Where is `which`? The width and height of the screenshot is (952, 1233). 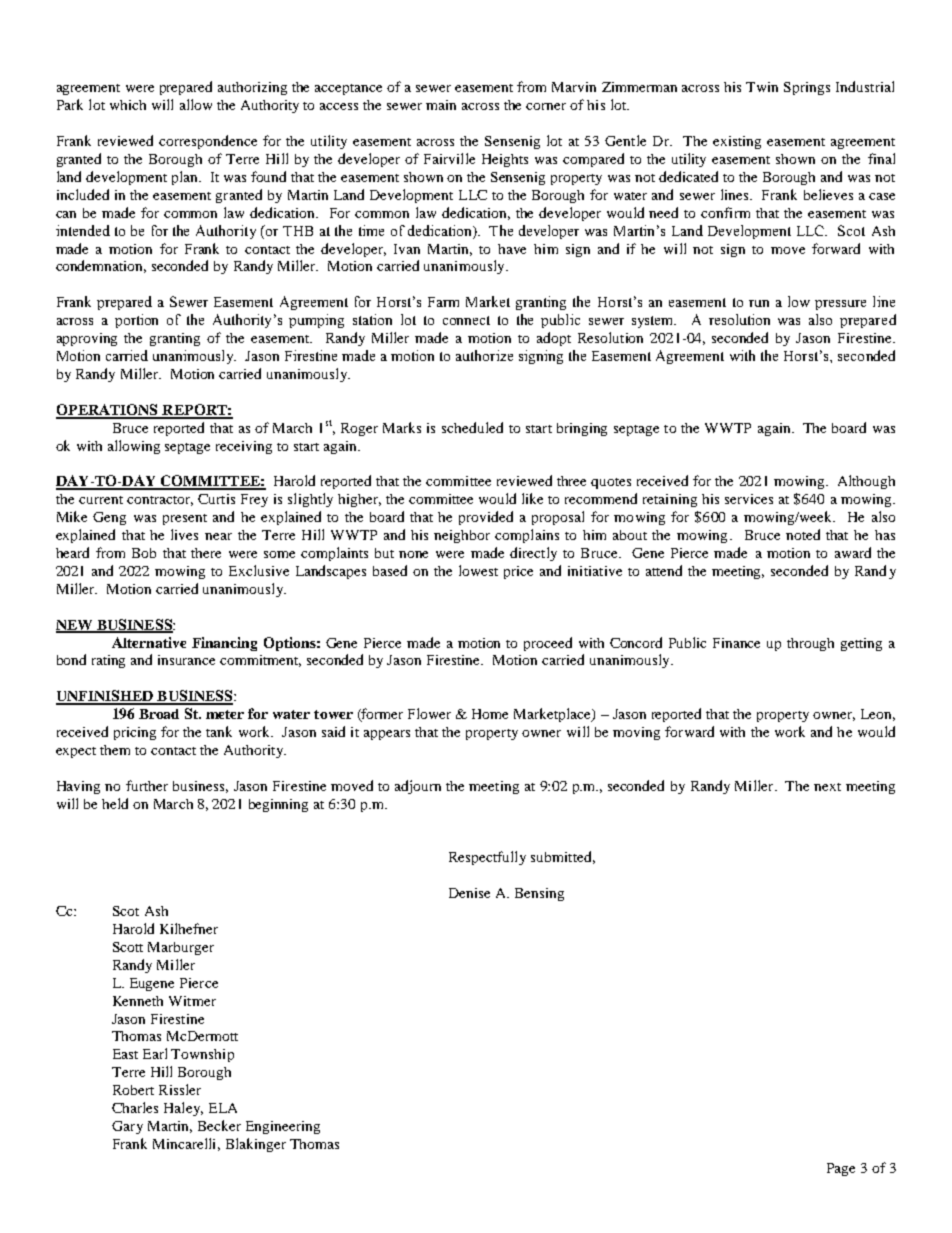
which is located at coordinates (128, 105).
